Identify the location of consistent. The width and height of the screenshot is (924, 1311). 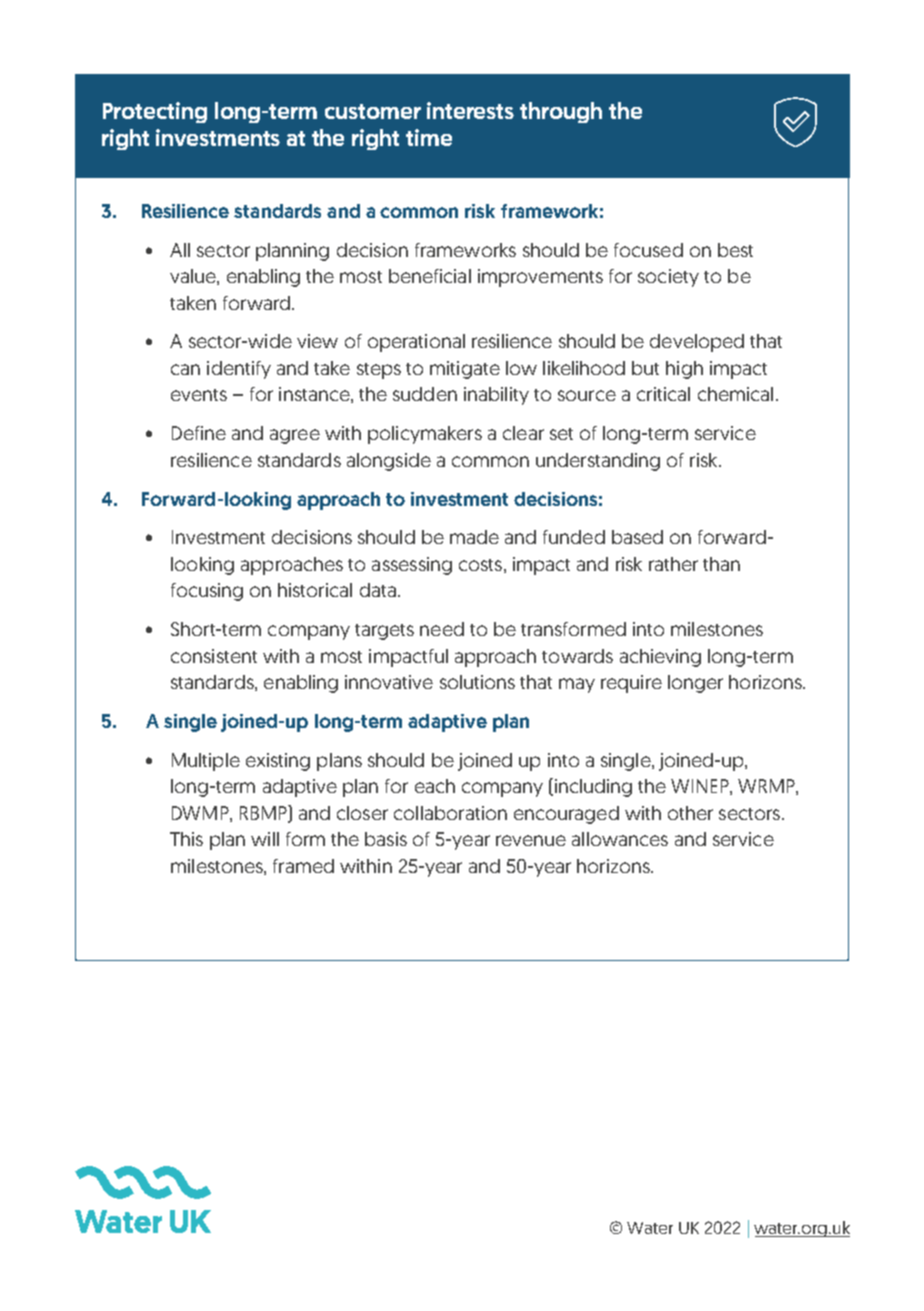
(214, 656).
